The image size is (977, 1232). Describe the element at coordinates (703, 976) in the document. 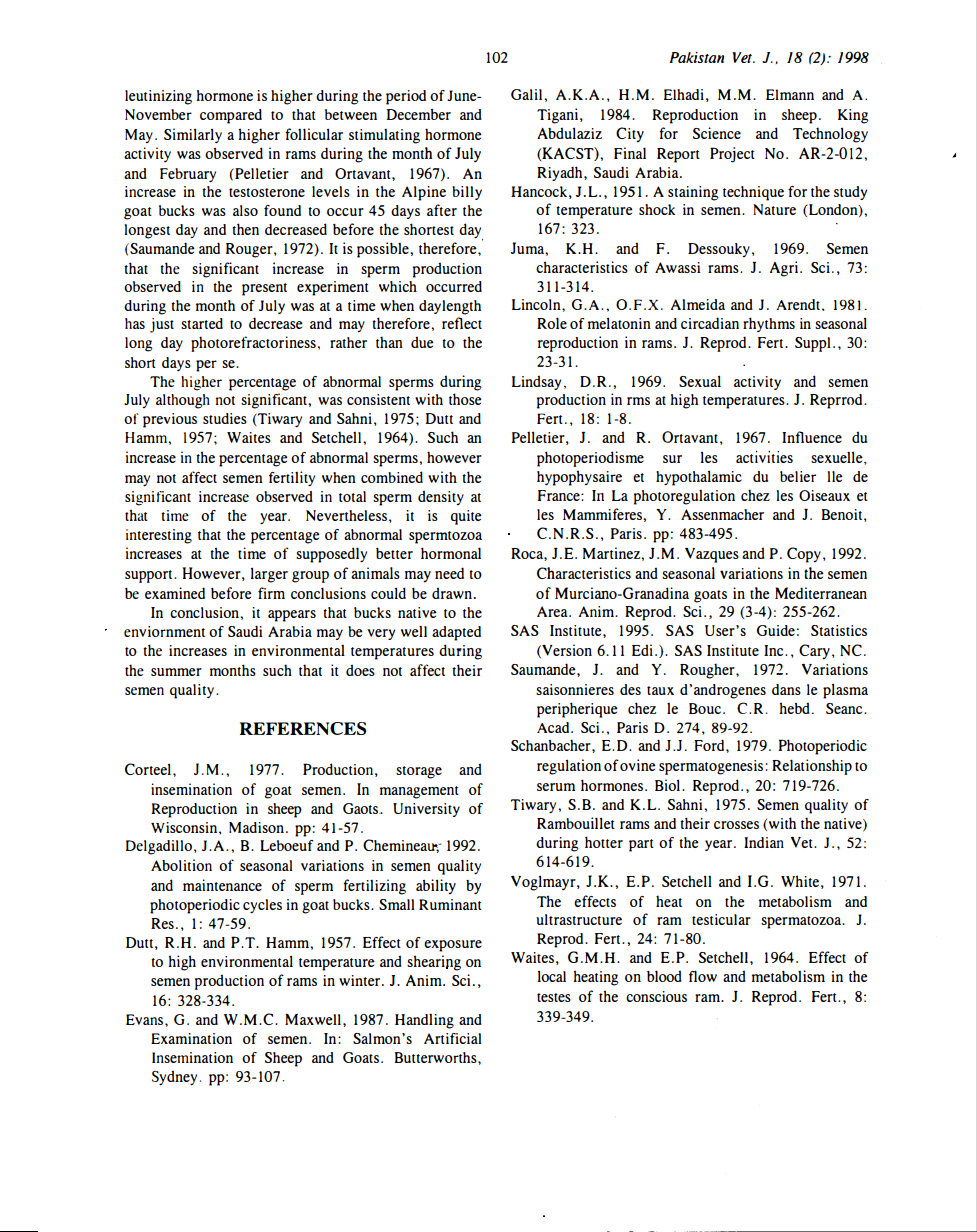

I see `flow` at that location.
